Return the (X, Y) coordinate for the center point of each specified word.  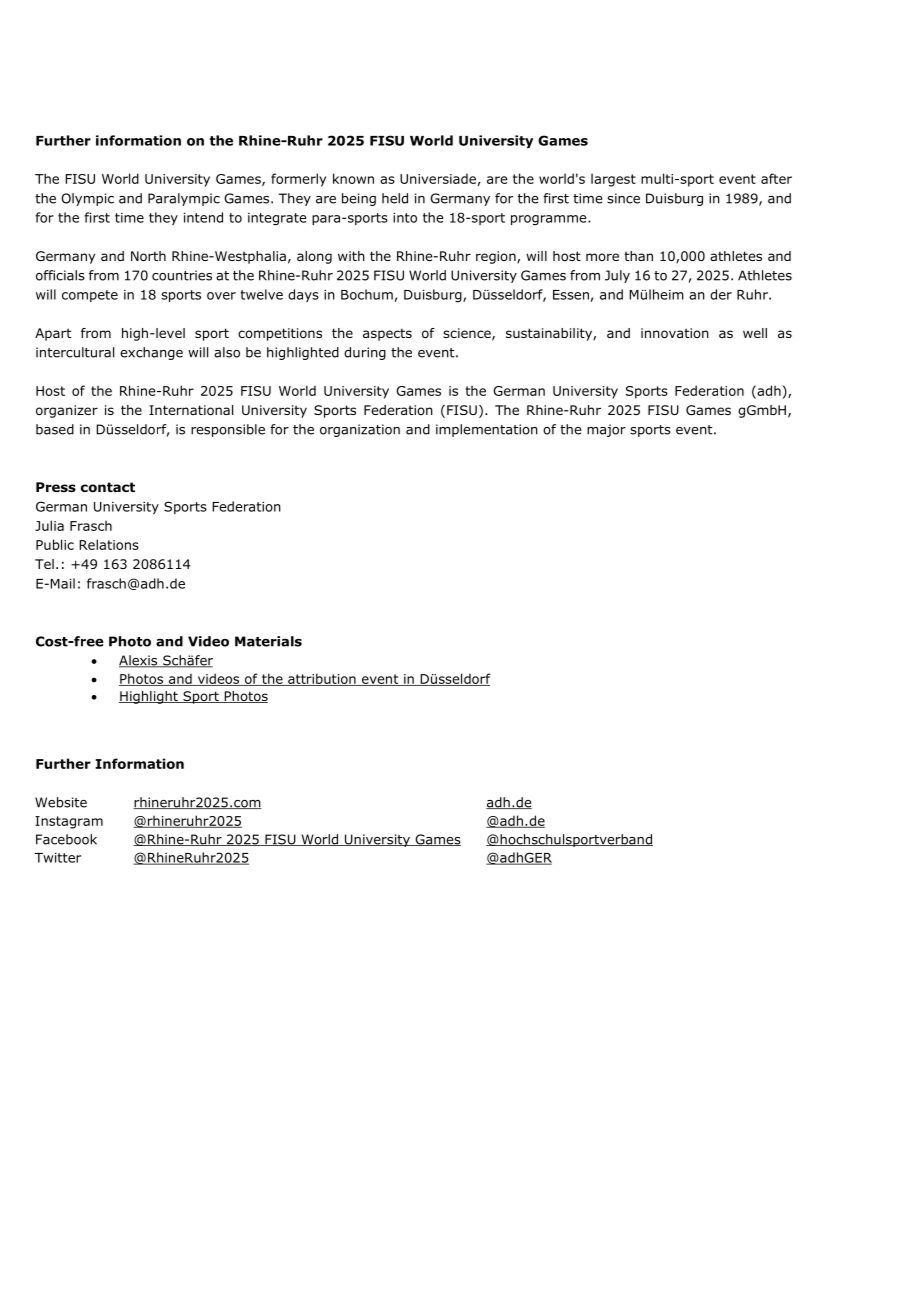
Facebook (66, 839)
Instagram (69, 822)
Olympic (87, 199)
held (395, 198)
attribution (322, 679)
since (623, 198)
